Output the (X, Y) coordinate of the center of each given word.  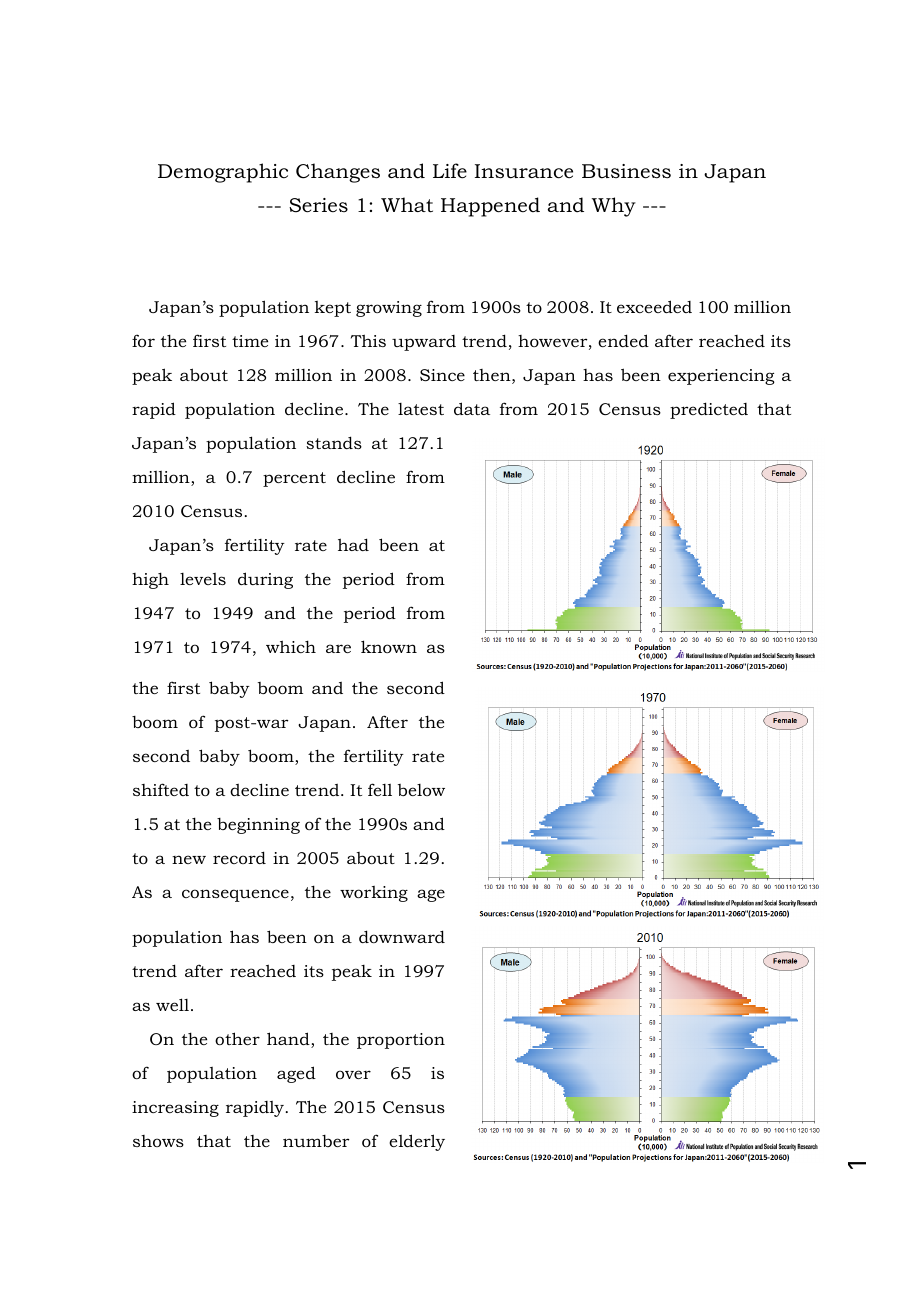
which (291, 646)
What (407, 205)
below (421, 790)
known (389, 646)
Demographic (223, 173)
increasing (175, 1109)
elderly (417, 1142)
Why (614, 207)
